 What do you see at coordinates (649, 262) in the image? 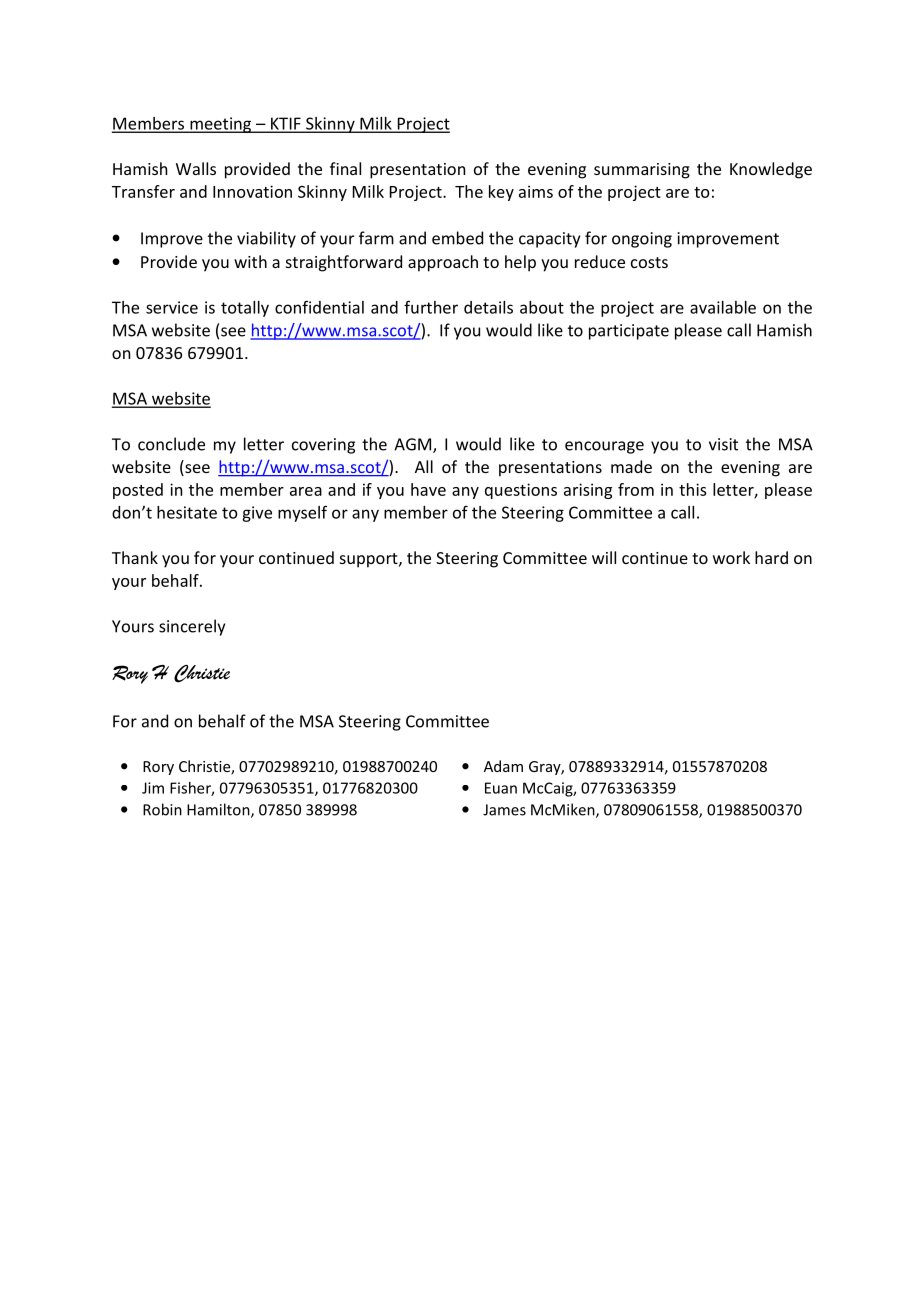
I see `costs` at bounding box center [649, 262].
